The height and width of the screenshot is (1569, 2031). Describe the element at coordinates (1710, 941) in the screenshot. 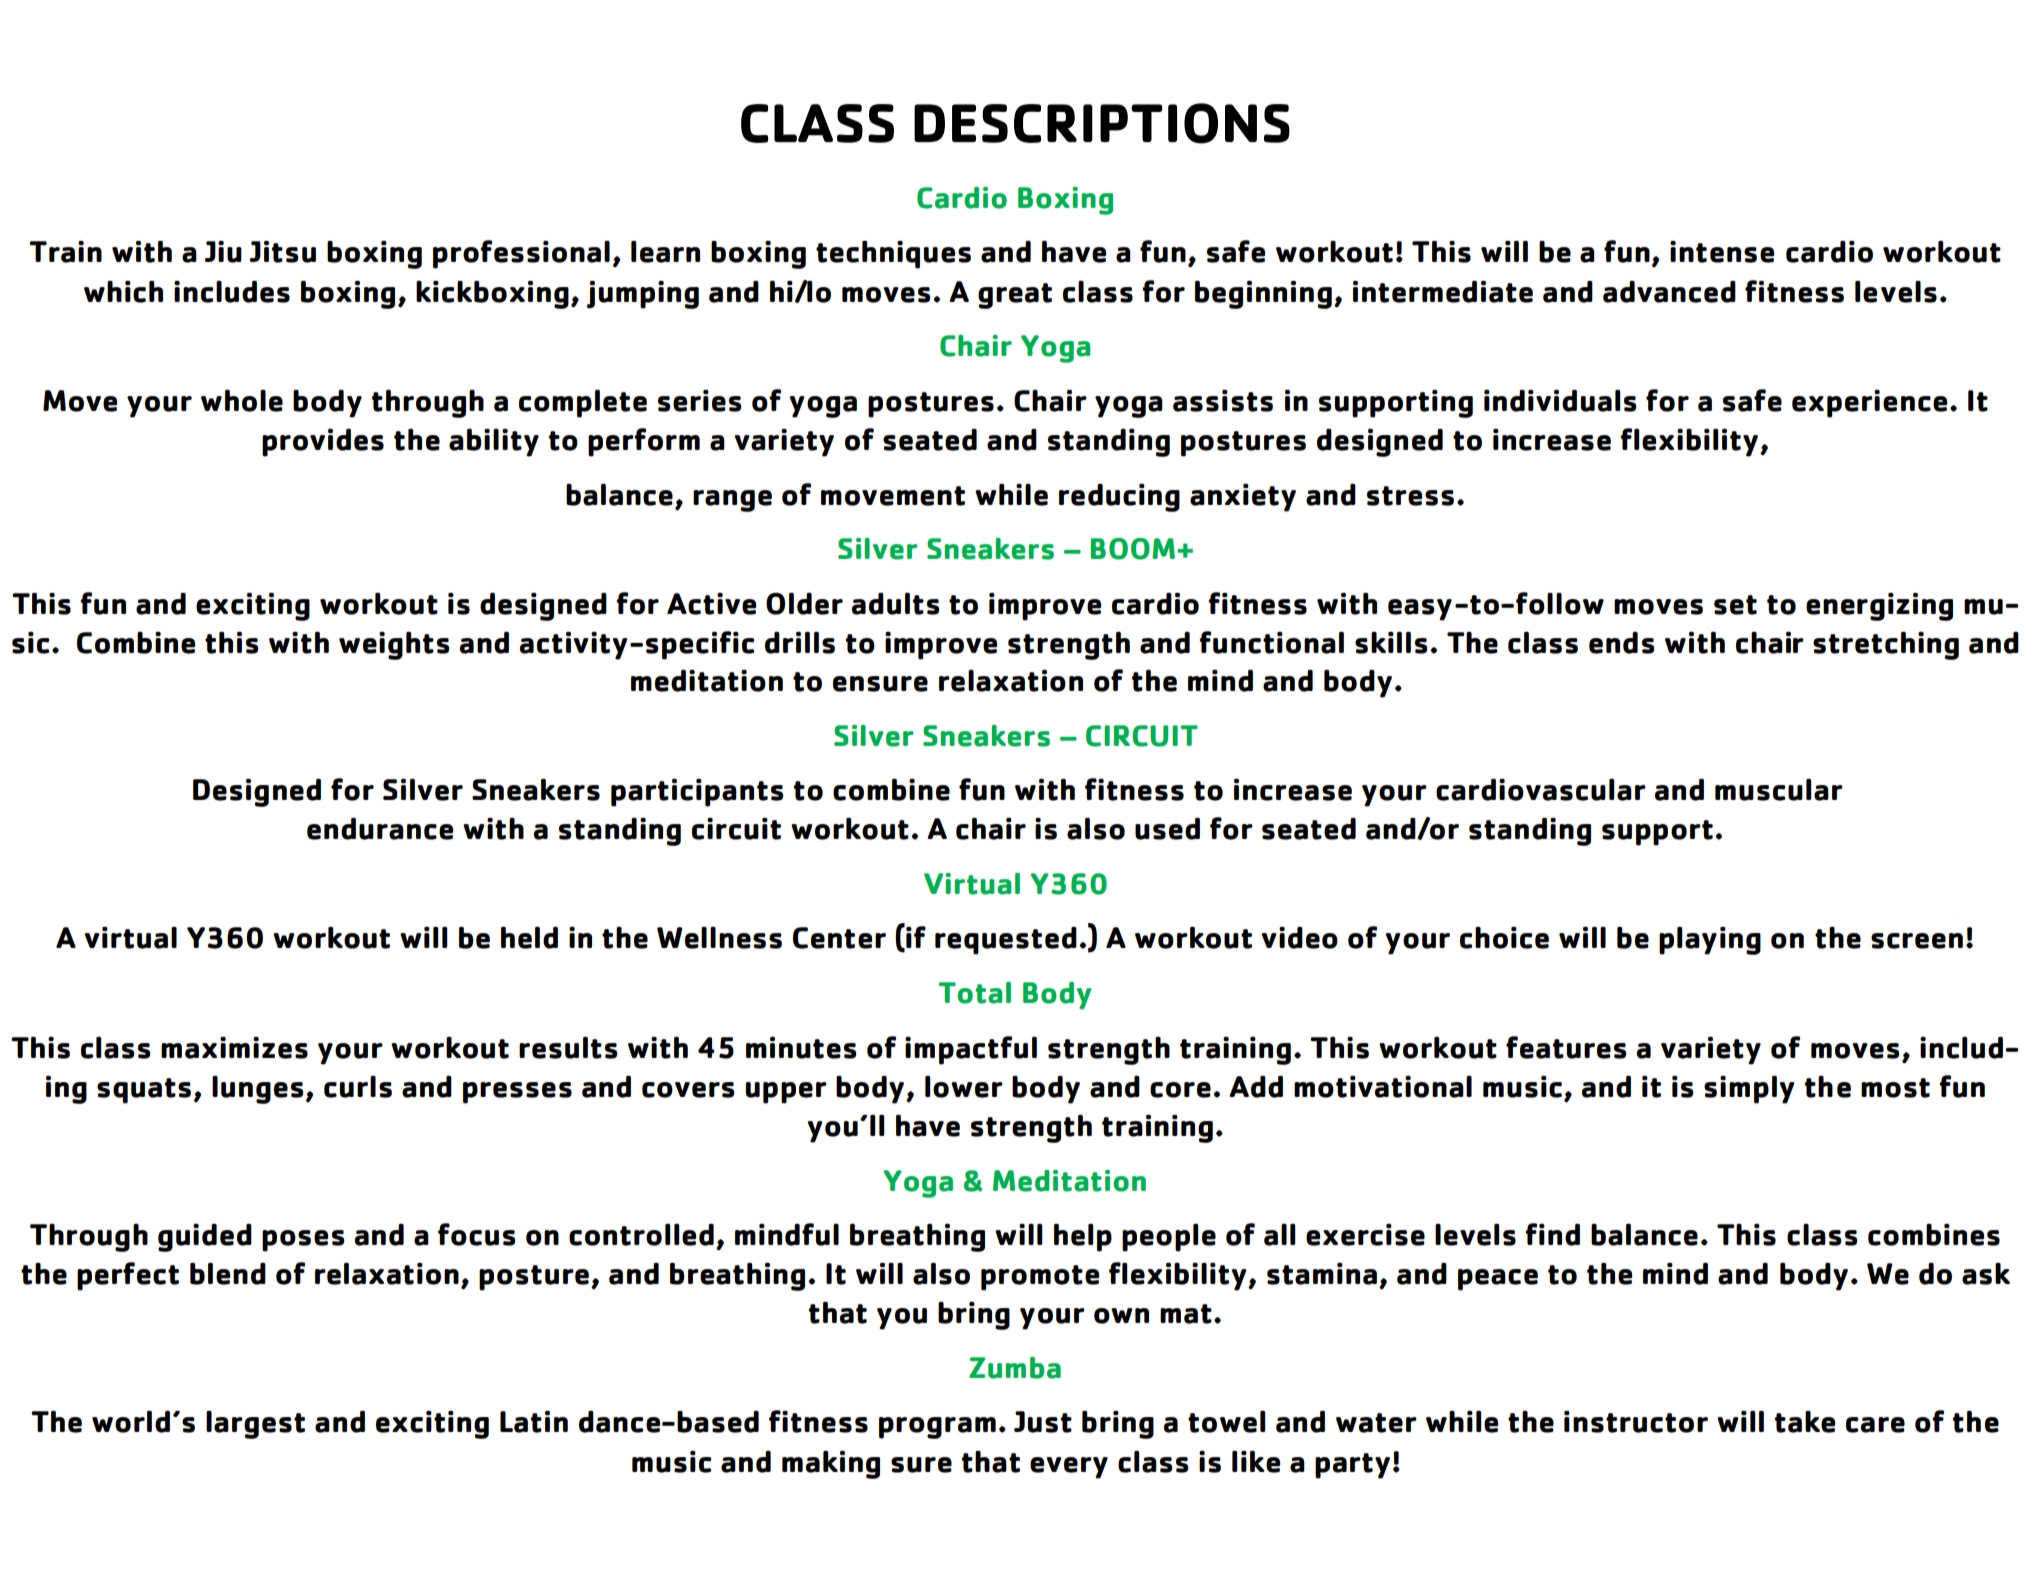

I see `playing` at that location.
